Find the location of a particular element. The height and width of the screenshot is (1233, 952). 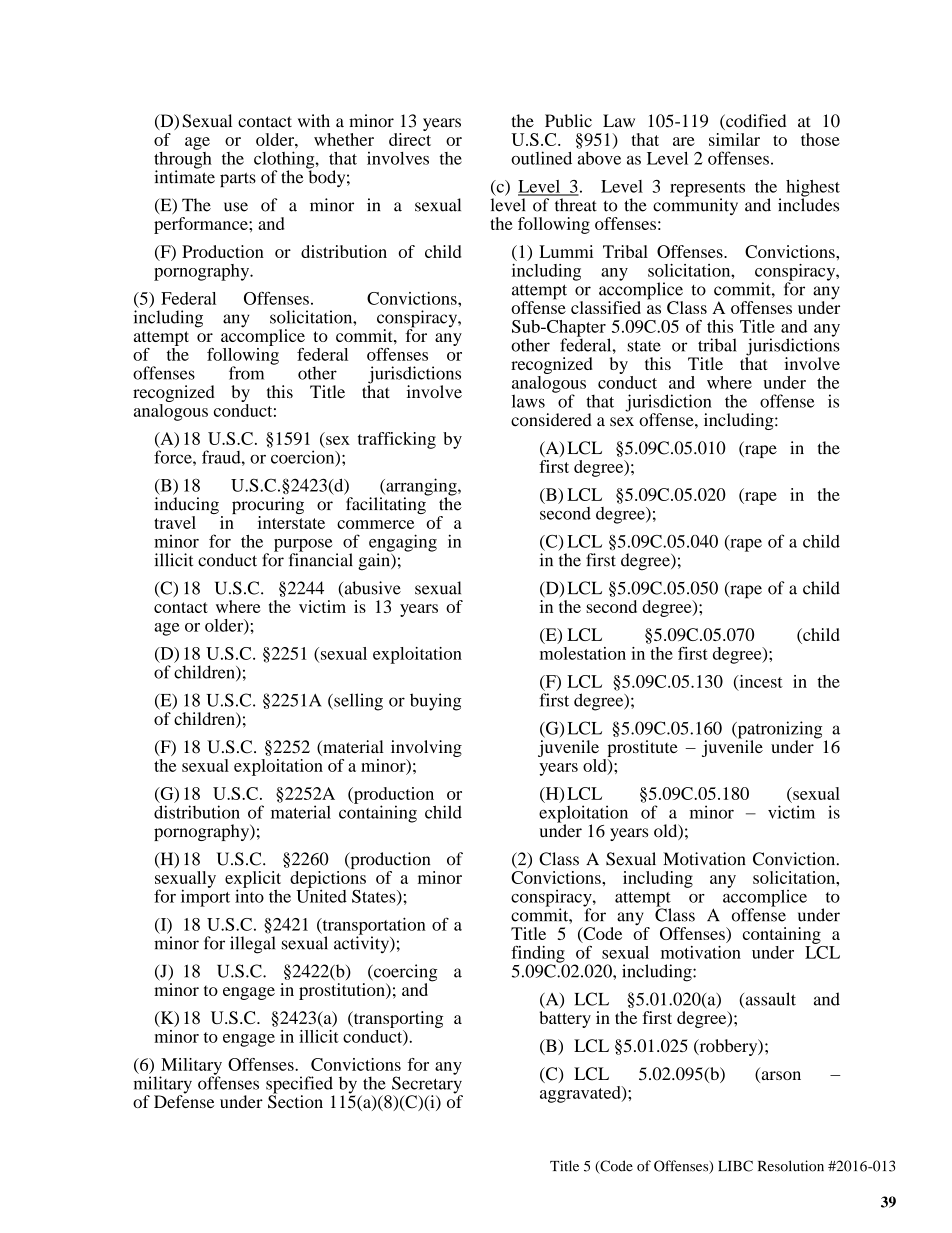

Secretary is located at coordinates (427, 1085).
